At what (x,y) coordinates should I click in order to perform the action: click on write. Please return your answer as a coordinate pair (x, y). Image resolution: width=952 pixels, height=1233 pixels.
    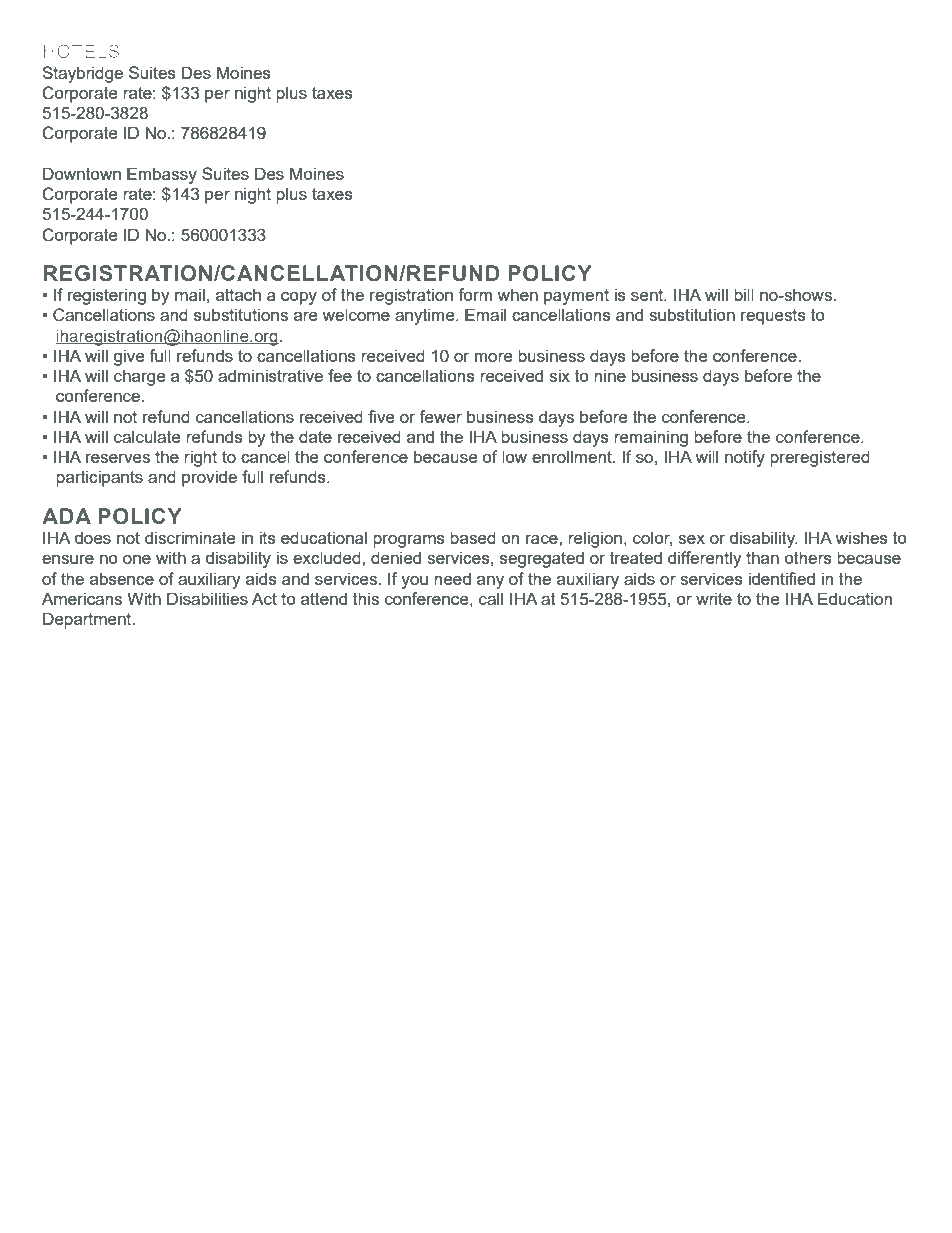
    Looking at the image, I should click on (714, 598).
